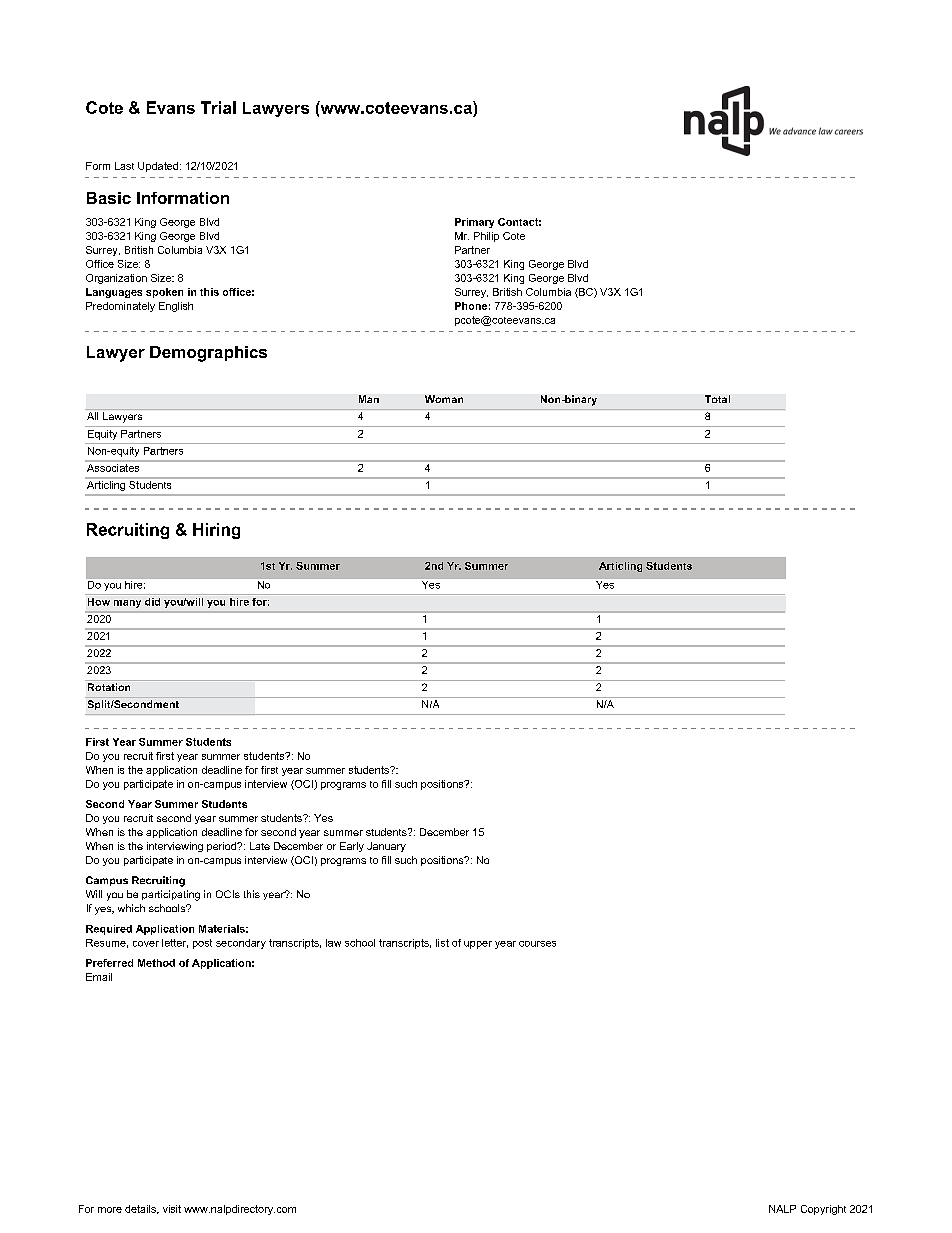 Image resolution: width=952 pixels, height=1233 pixels. What do you see at coordinates (158, 167) in the document?
I see `Updated` at bounding box center [158, 167].
